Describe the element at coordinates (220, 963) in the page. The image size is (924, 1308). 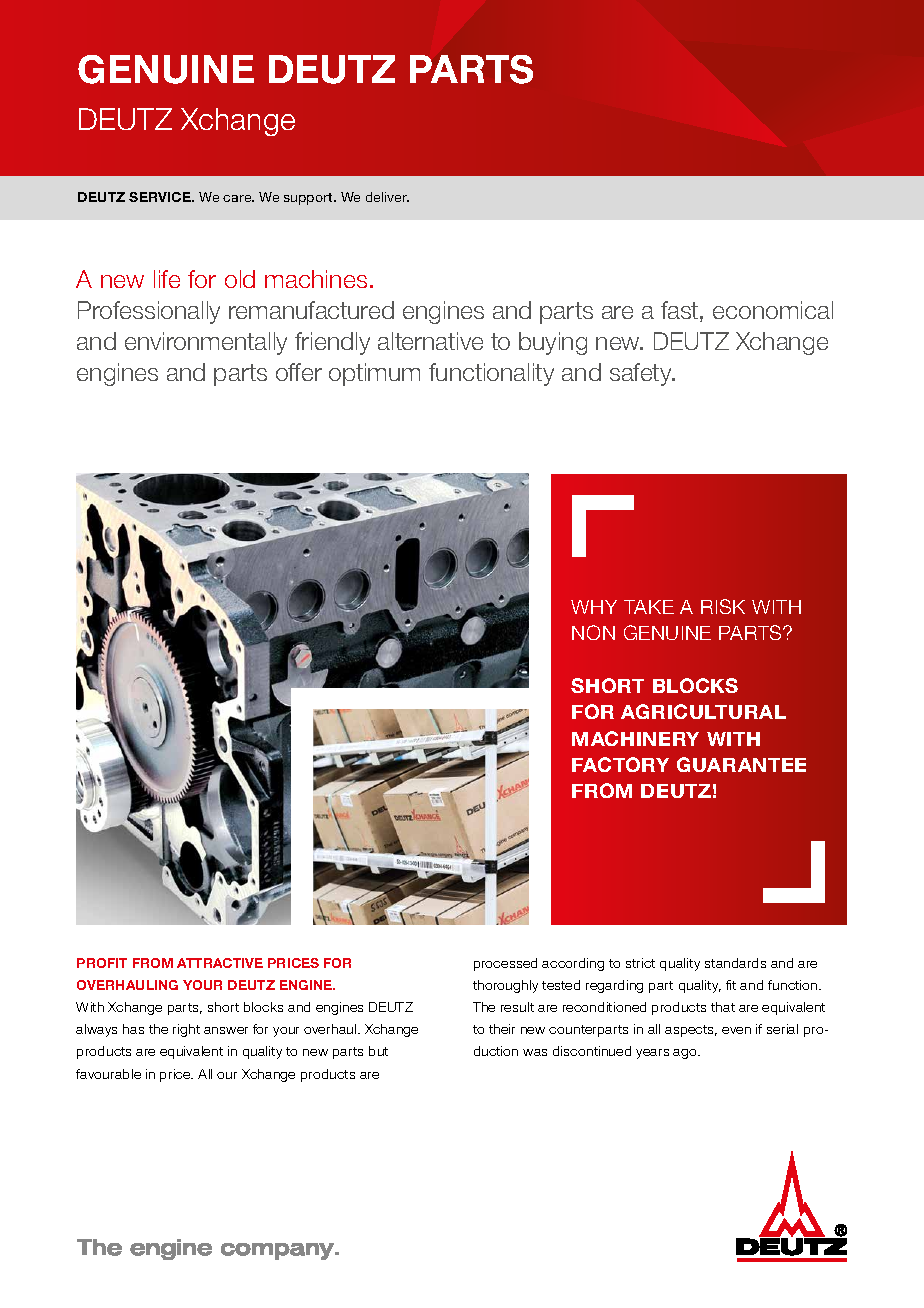
I see `ATTRACTIVE` at that location.
